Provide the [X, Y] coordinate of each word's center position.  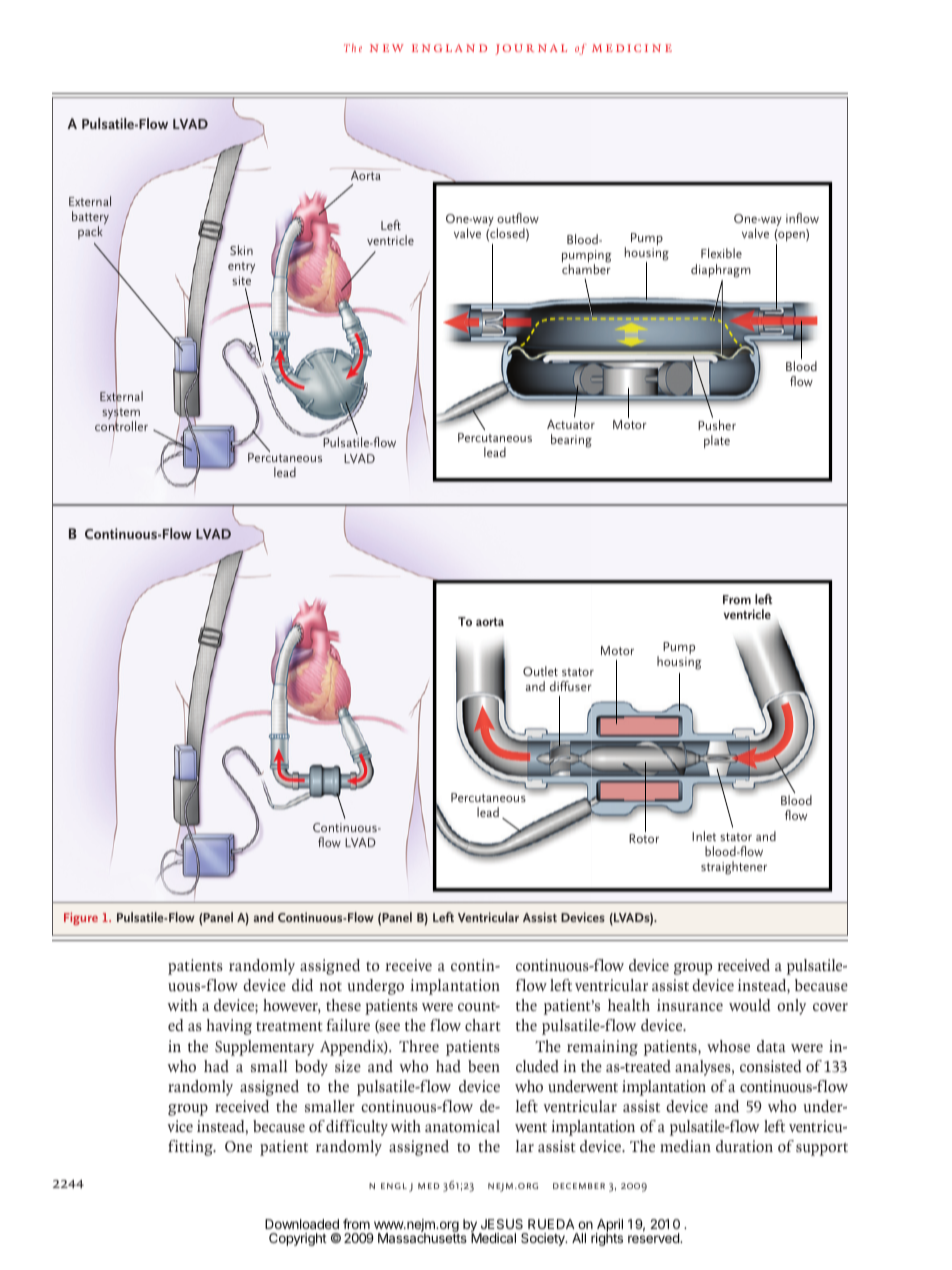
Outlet [540, 671]
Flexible [721, 253]
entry [241, 267]
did [302, 985]
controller [121, 426]
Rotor [644, 838]
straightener [734, 868]
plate [717, 441]
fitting [191, 1148]
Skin [241, 250]
